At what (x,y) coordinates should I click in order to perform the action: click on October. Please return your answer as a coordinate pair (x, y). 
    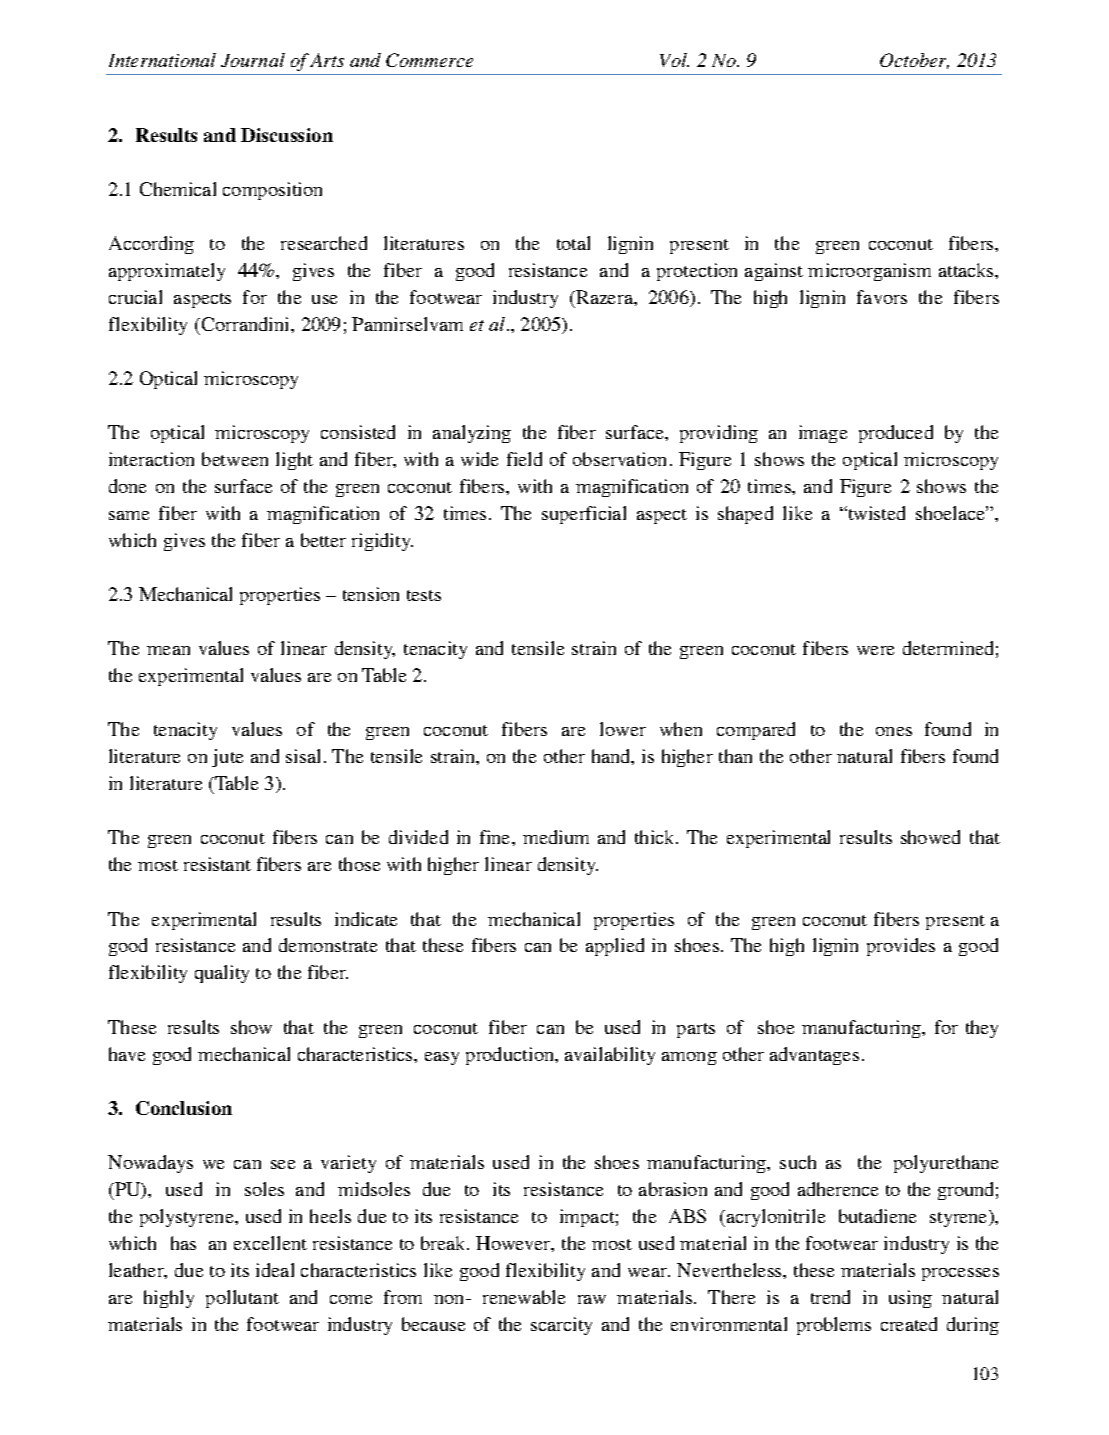
    Looking at the image, I should click on (914, 61).
